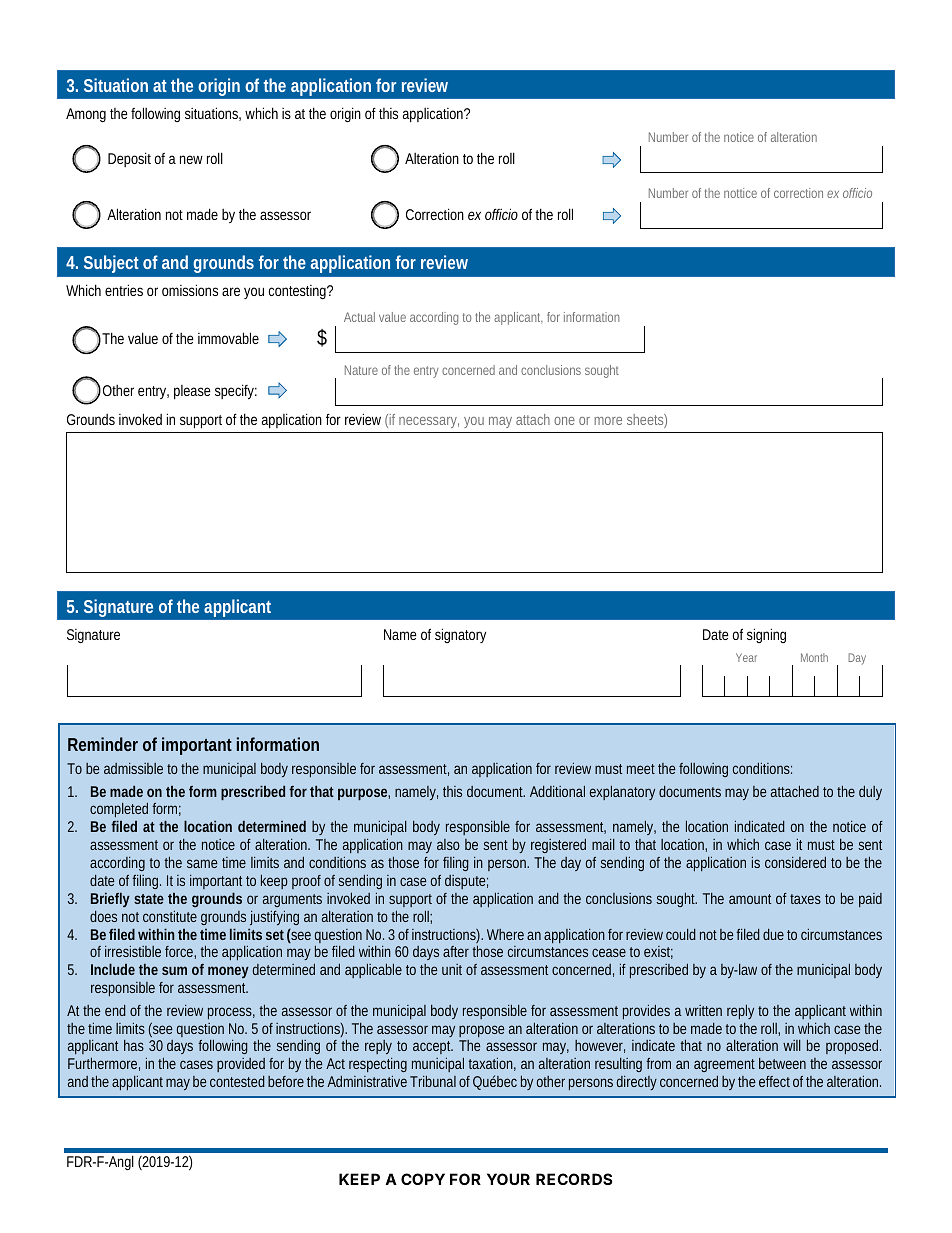  What do you see at coordinates (508, 1179) in the image?
I see `YOUR` at bounding box center [508, 1179].
